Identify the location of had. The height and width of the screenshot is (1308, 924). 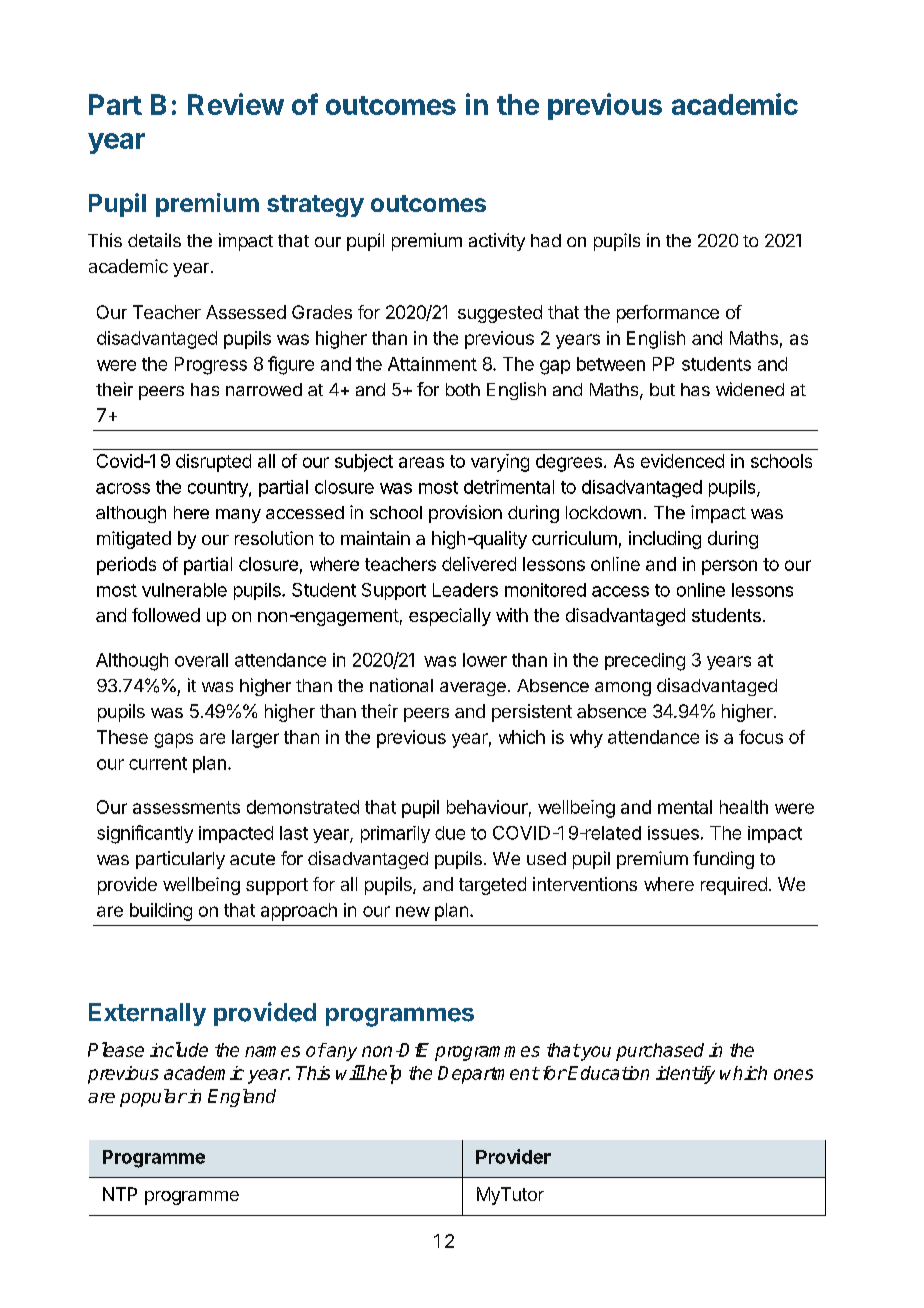
(546, 240).
